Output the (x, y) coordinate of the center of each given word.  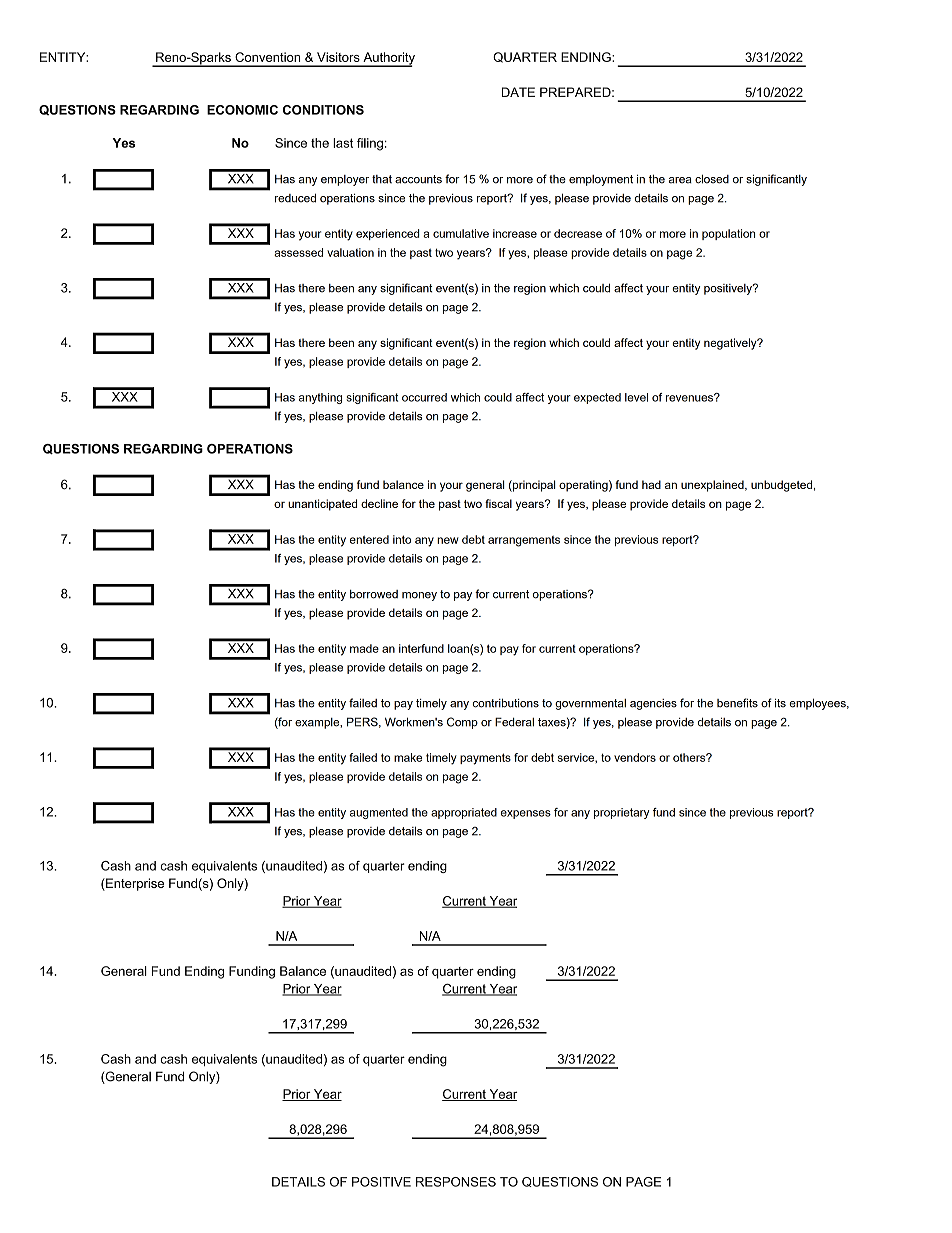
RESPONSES (456, 1182)
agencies (653, 704)
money (419, 596)
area (680, 180)
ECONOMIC (242, 110)
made (364, 648)
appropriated (464, 813)
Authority (388, 59)
